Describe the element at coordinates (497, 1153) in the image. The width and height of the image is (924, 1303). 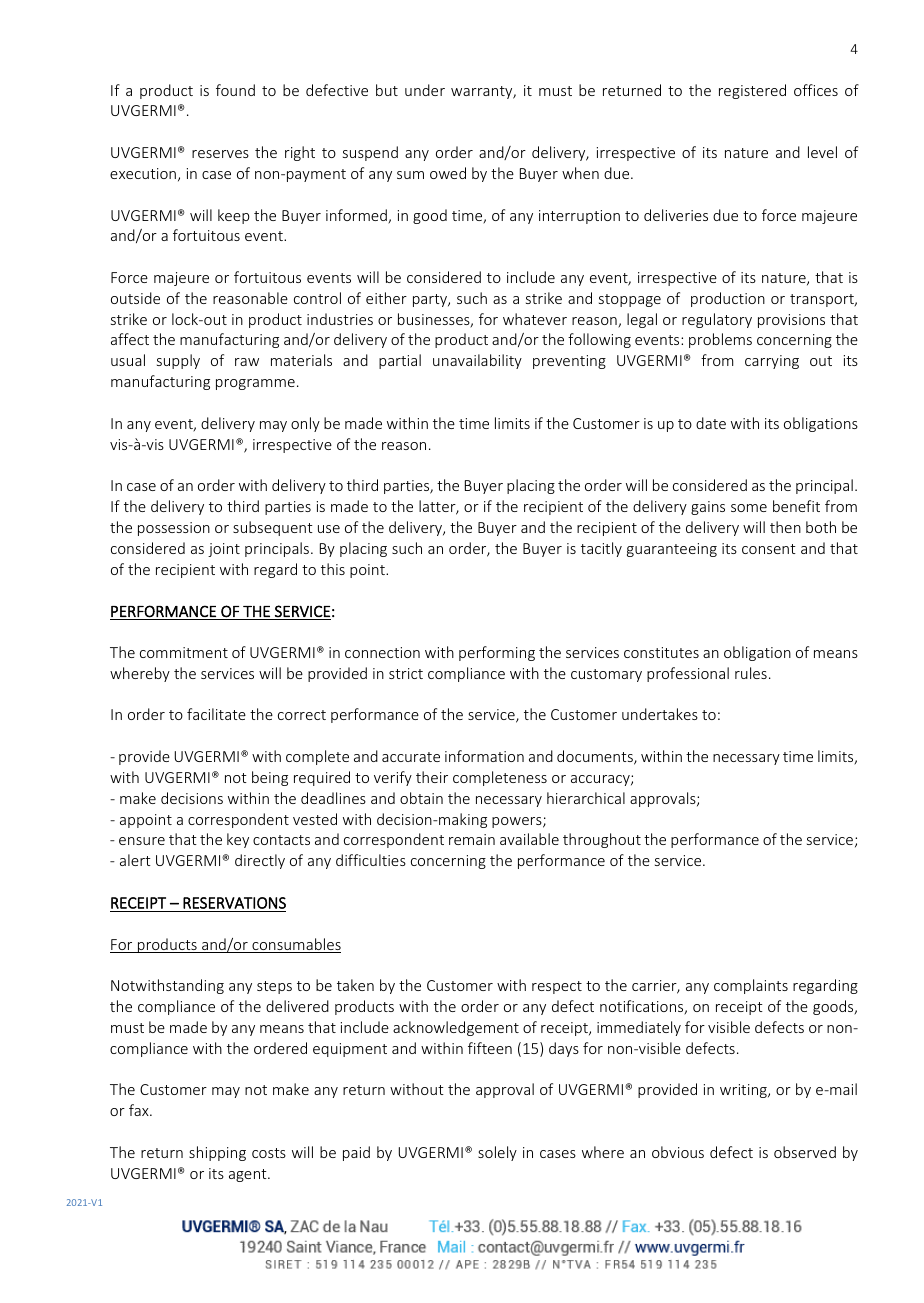
I see `solely` at that location.
